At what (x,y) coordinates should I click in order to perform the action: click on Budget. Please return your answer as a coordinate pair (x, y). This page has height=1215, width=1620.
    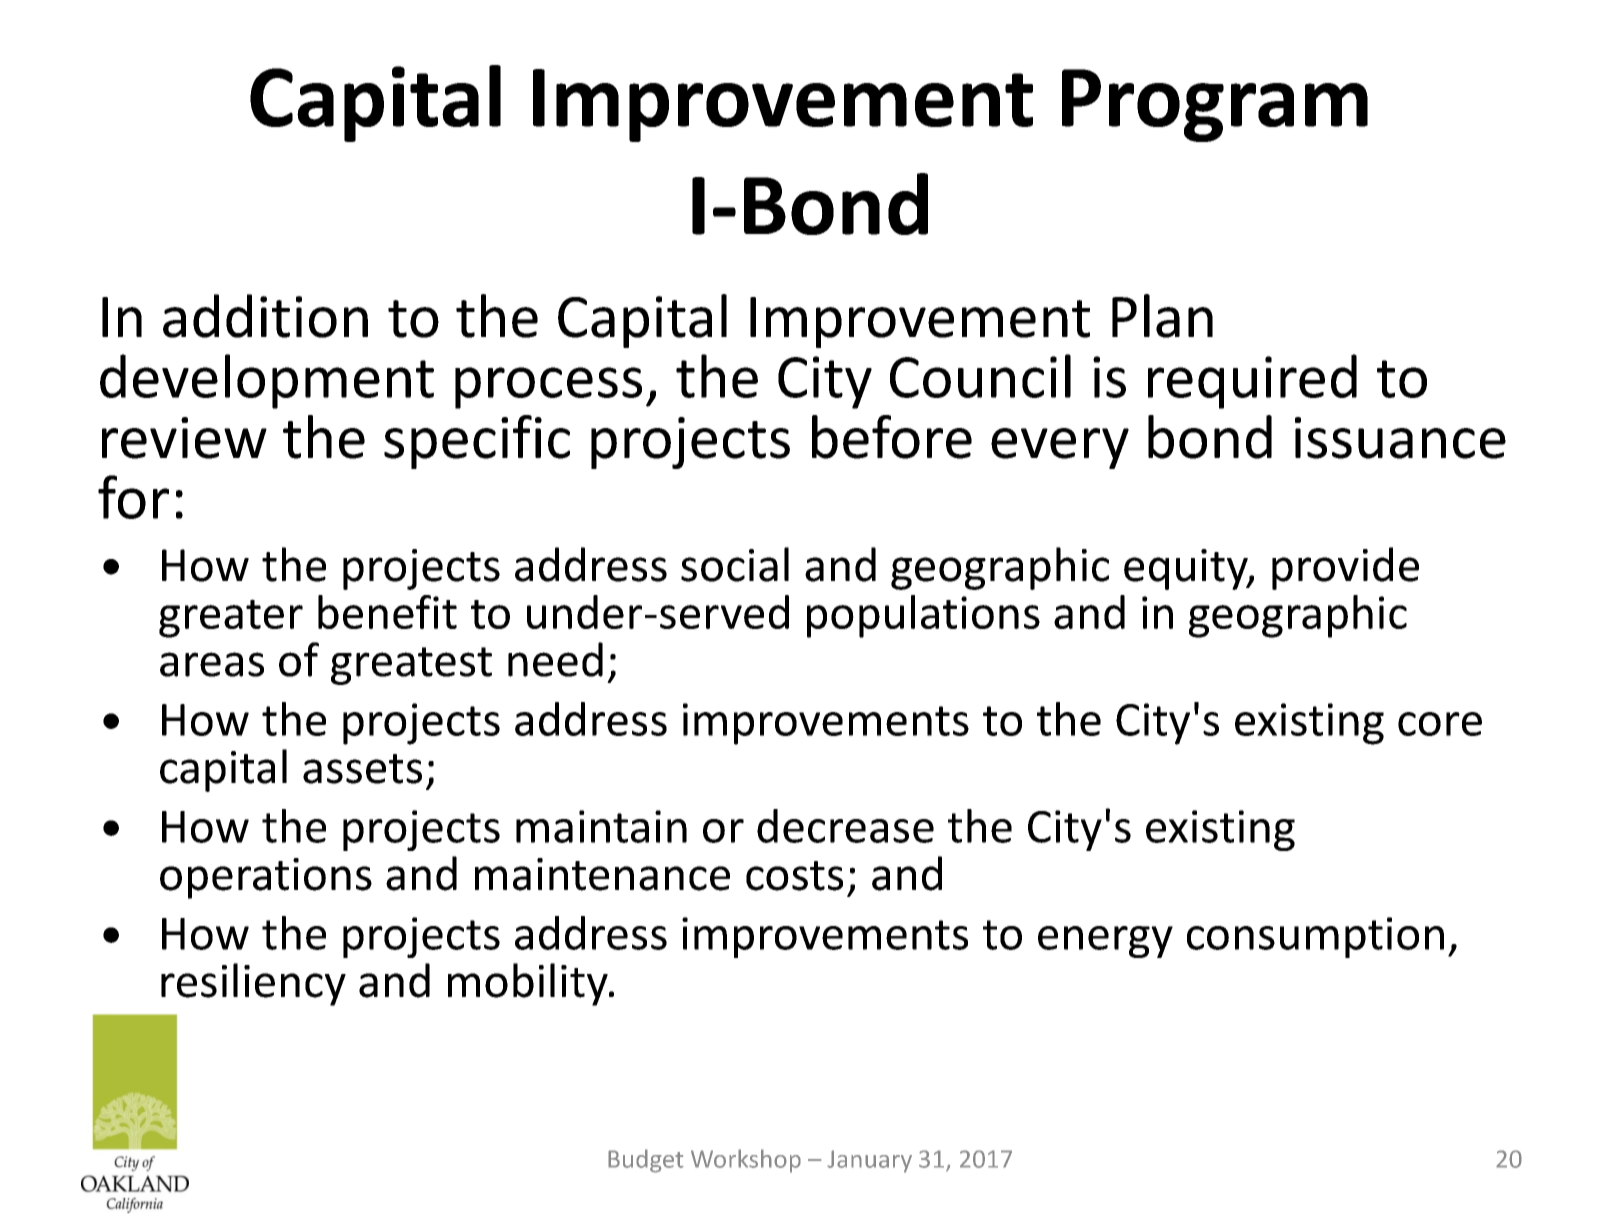
    Looking at the image, I should click on (646, 1161).
